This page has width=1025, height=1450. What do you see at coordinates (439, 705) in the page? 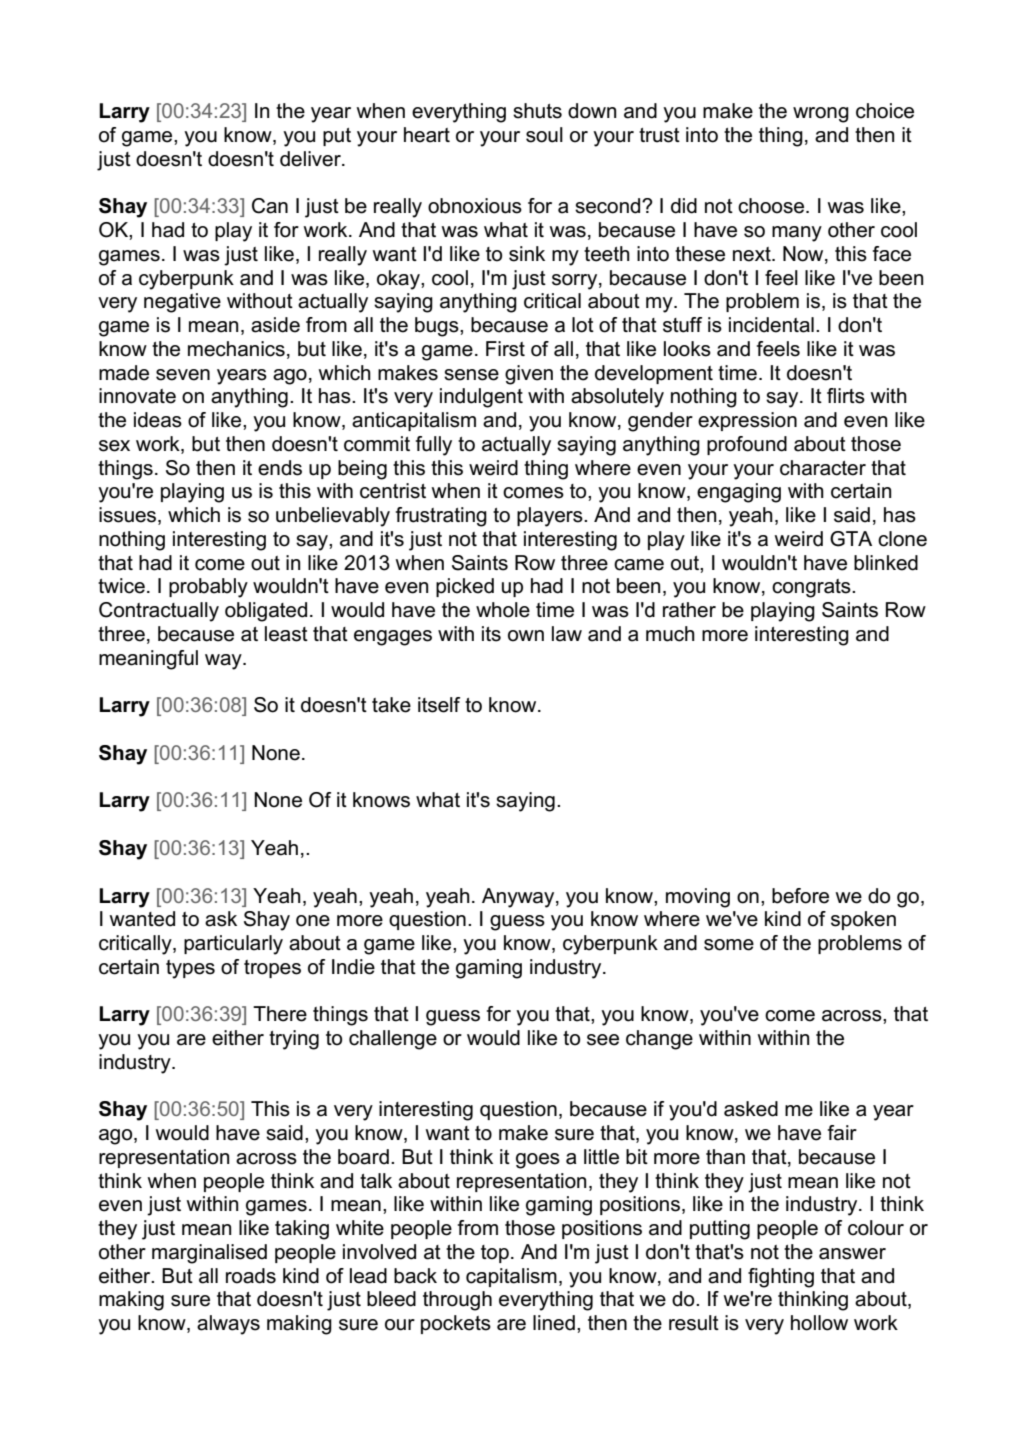
I see `itself` at bounding box center [439, 705].
